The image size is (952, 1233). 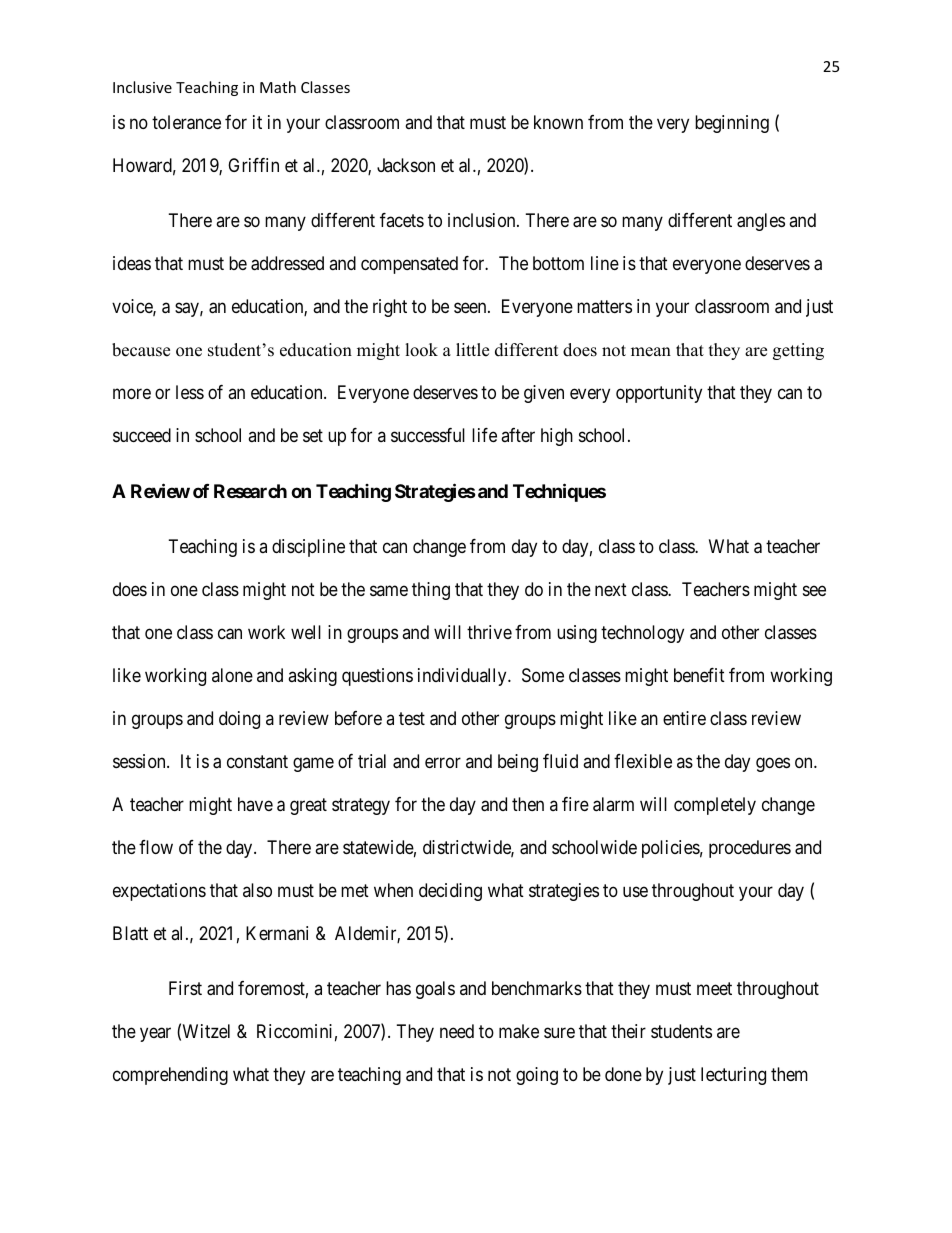 I want to click on technology, so click(x=642, y=634).
